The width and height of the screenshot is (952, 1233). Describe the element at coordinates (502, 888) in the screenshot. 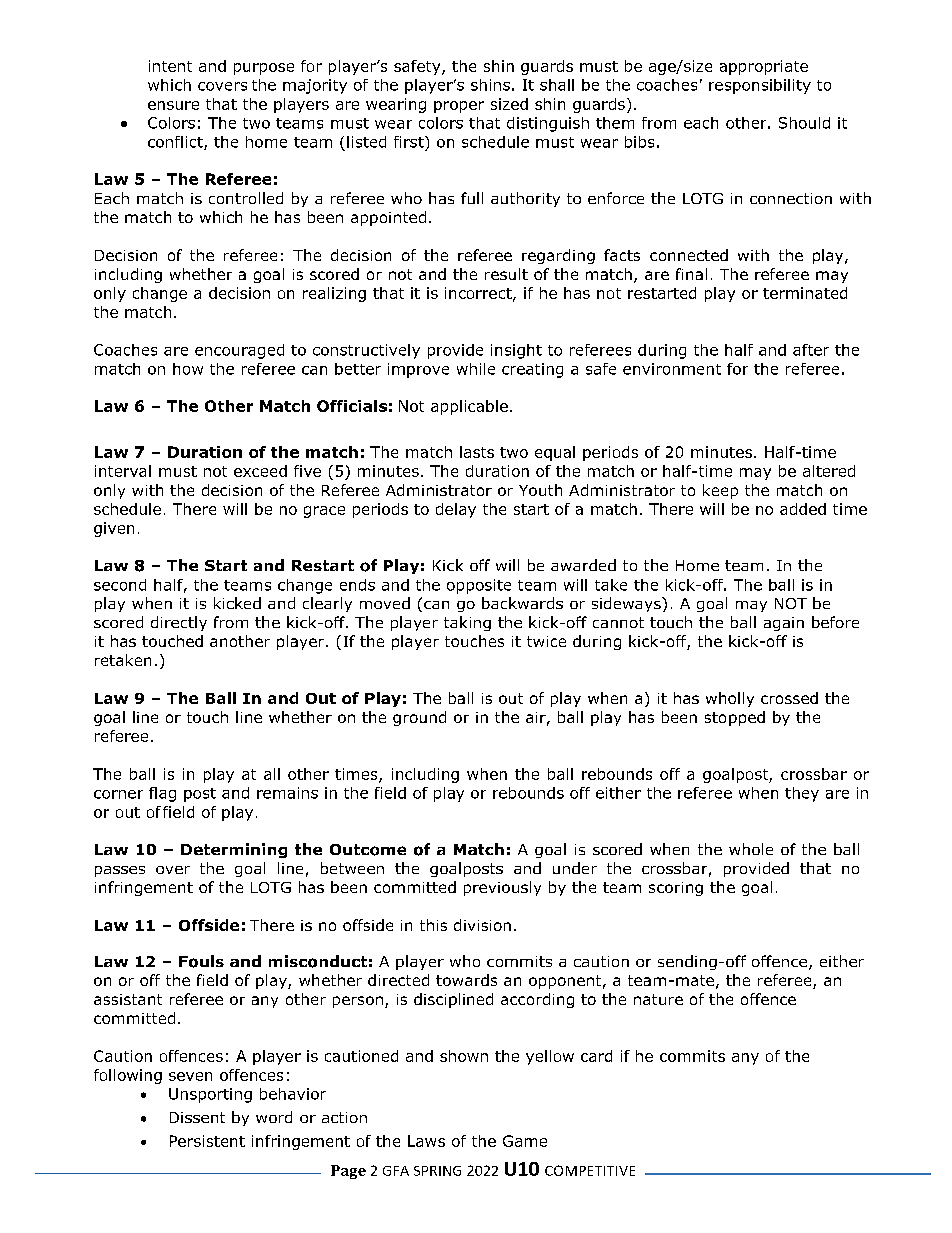

I see `previously` at that location.
